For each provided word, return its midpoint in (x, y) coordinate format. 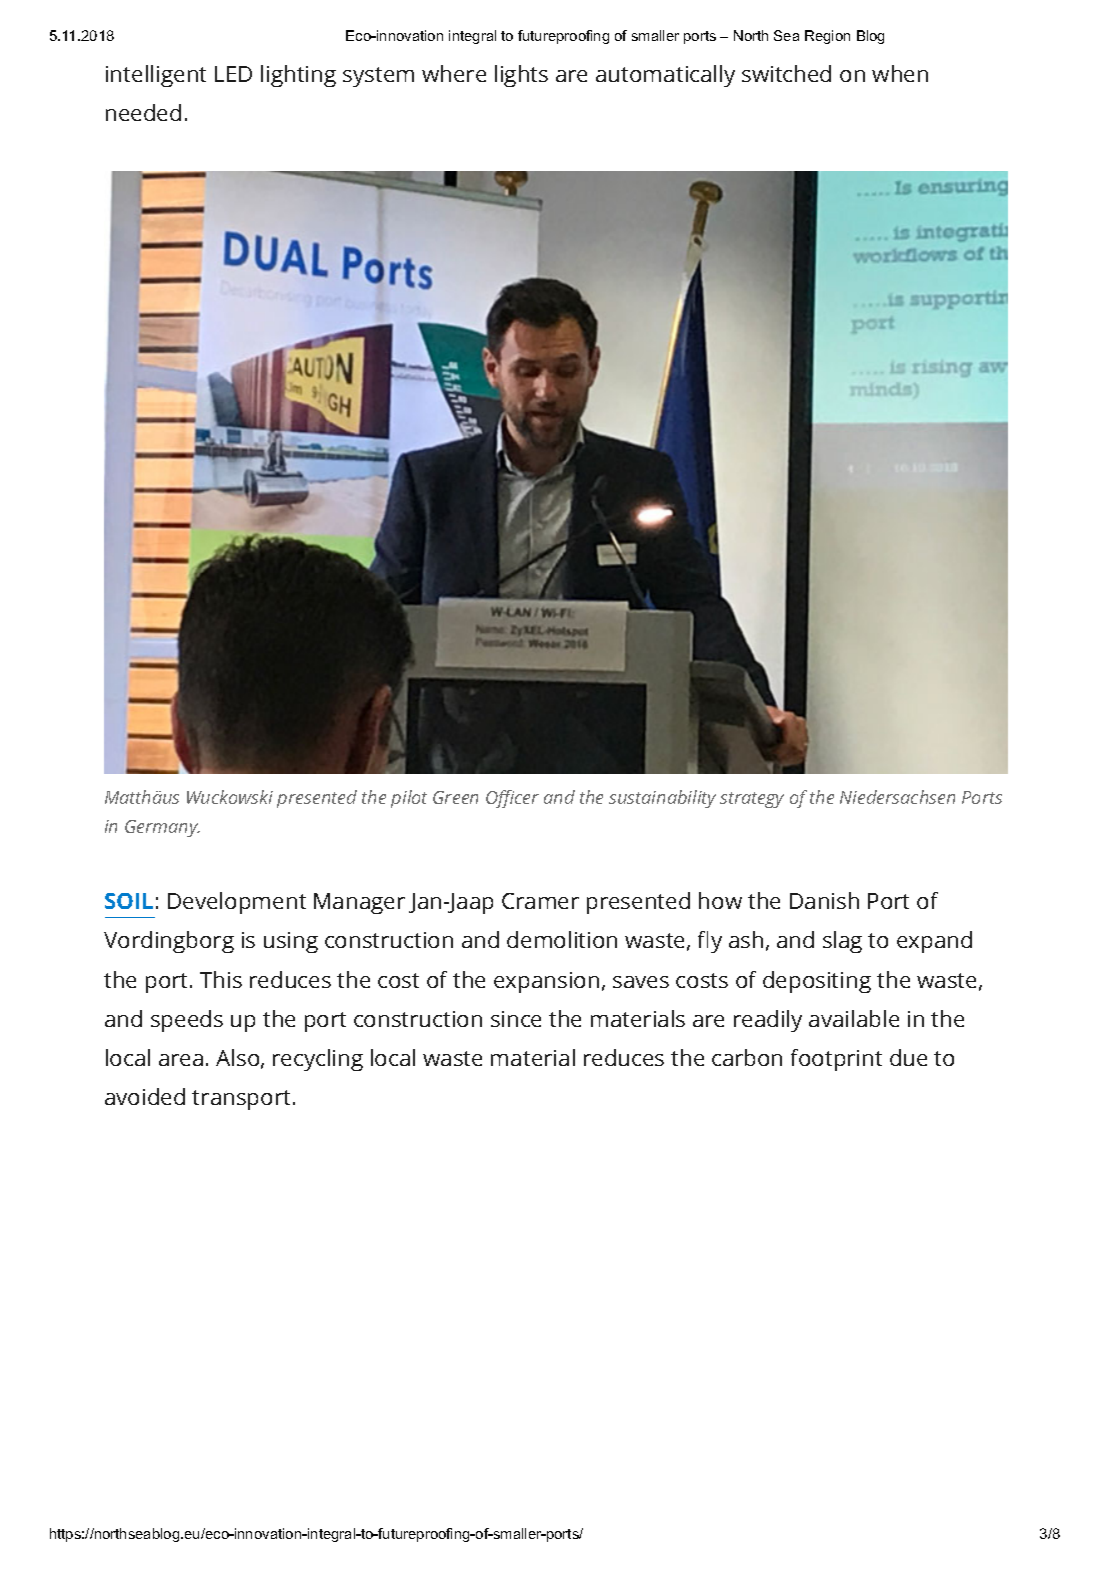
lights (521, 76)
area (181, 1060)
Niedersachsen (897, 797)
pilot (409, 799)
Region (827, 37)
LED (233, 74)
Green (455, 797)
